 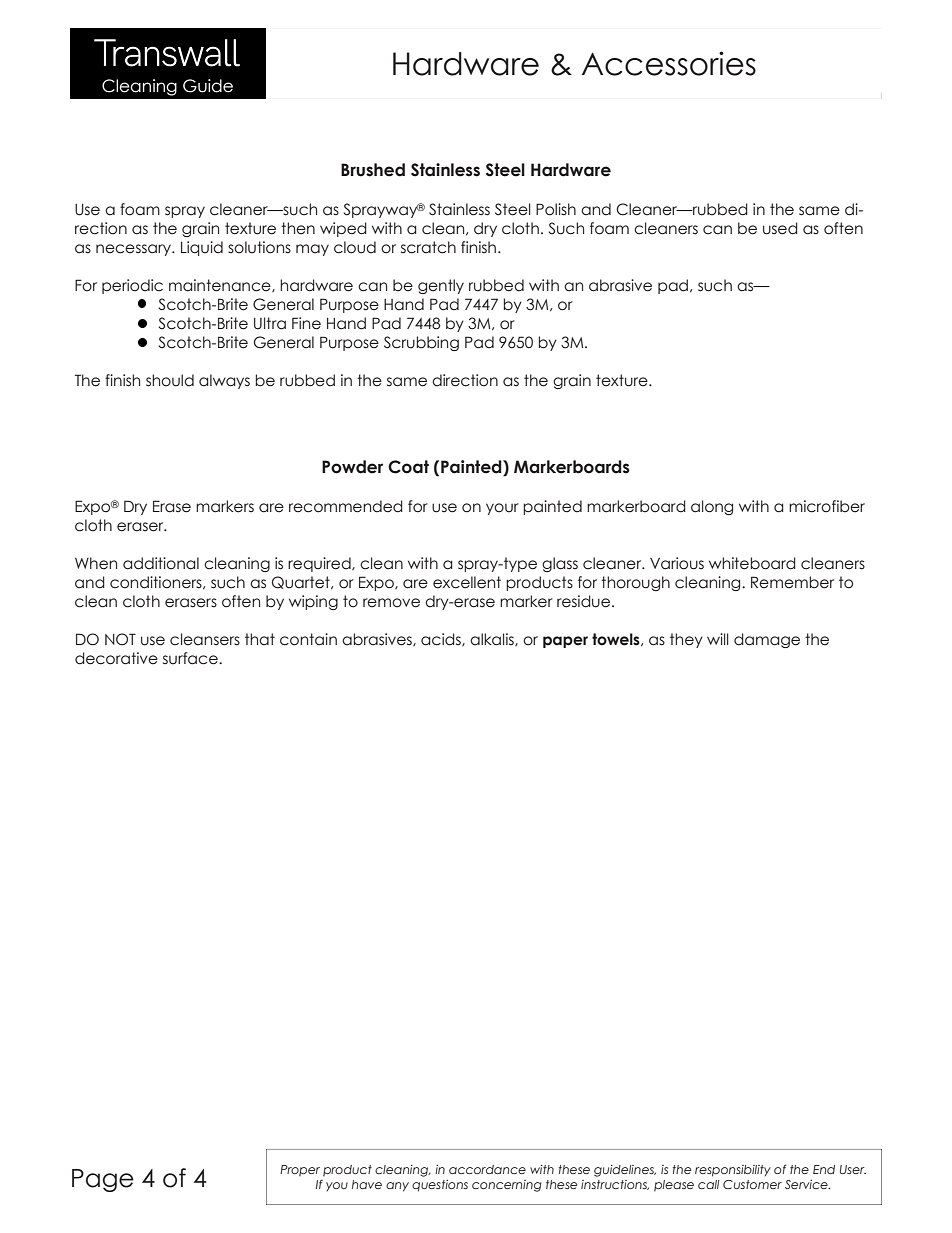 What do you see at coordinates (733, 1171) in the screenshot?
I see `responsibility` at bounding box center [733, 1171].
